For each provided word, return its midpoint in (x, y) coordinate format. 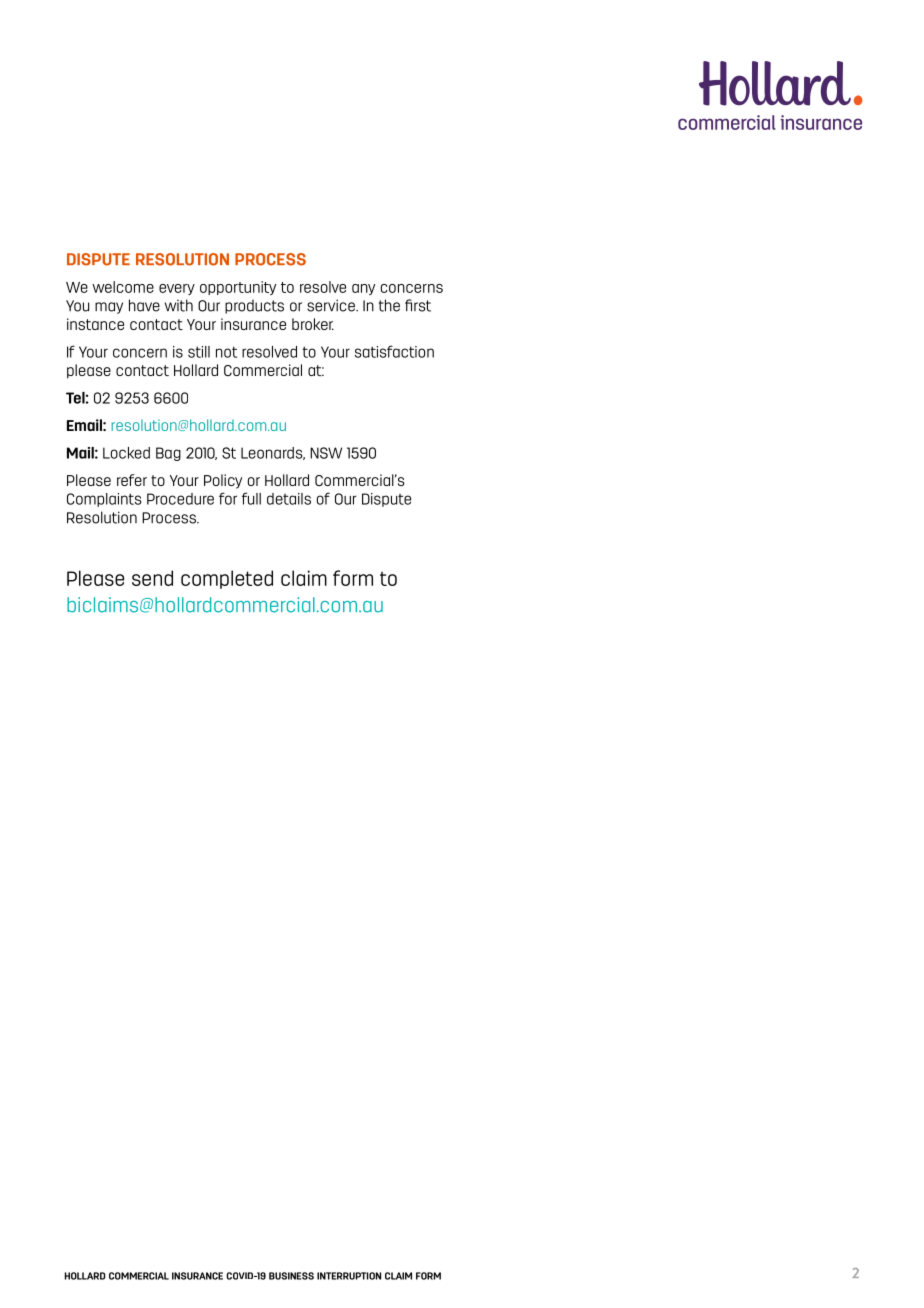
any (363, 289)
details (289, 499)
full (251, 498)
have (144, 305)
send (152, 578)
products (254, 306)
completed (227, 579)
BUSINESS (291, 1276)
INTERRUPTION (349, 1276)
